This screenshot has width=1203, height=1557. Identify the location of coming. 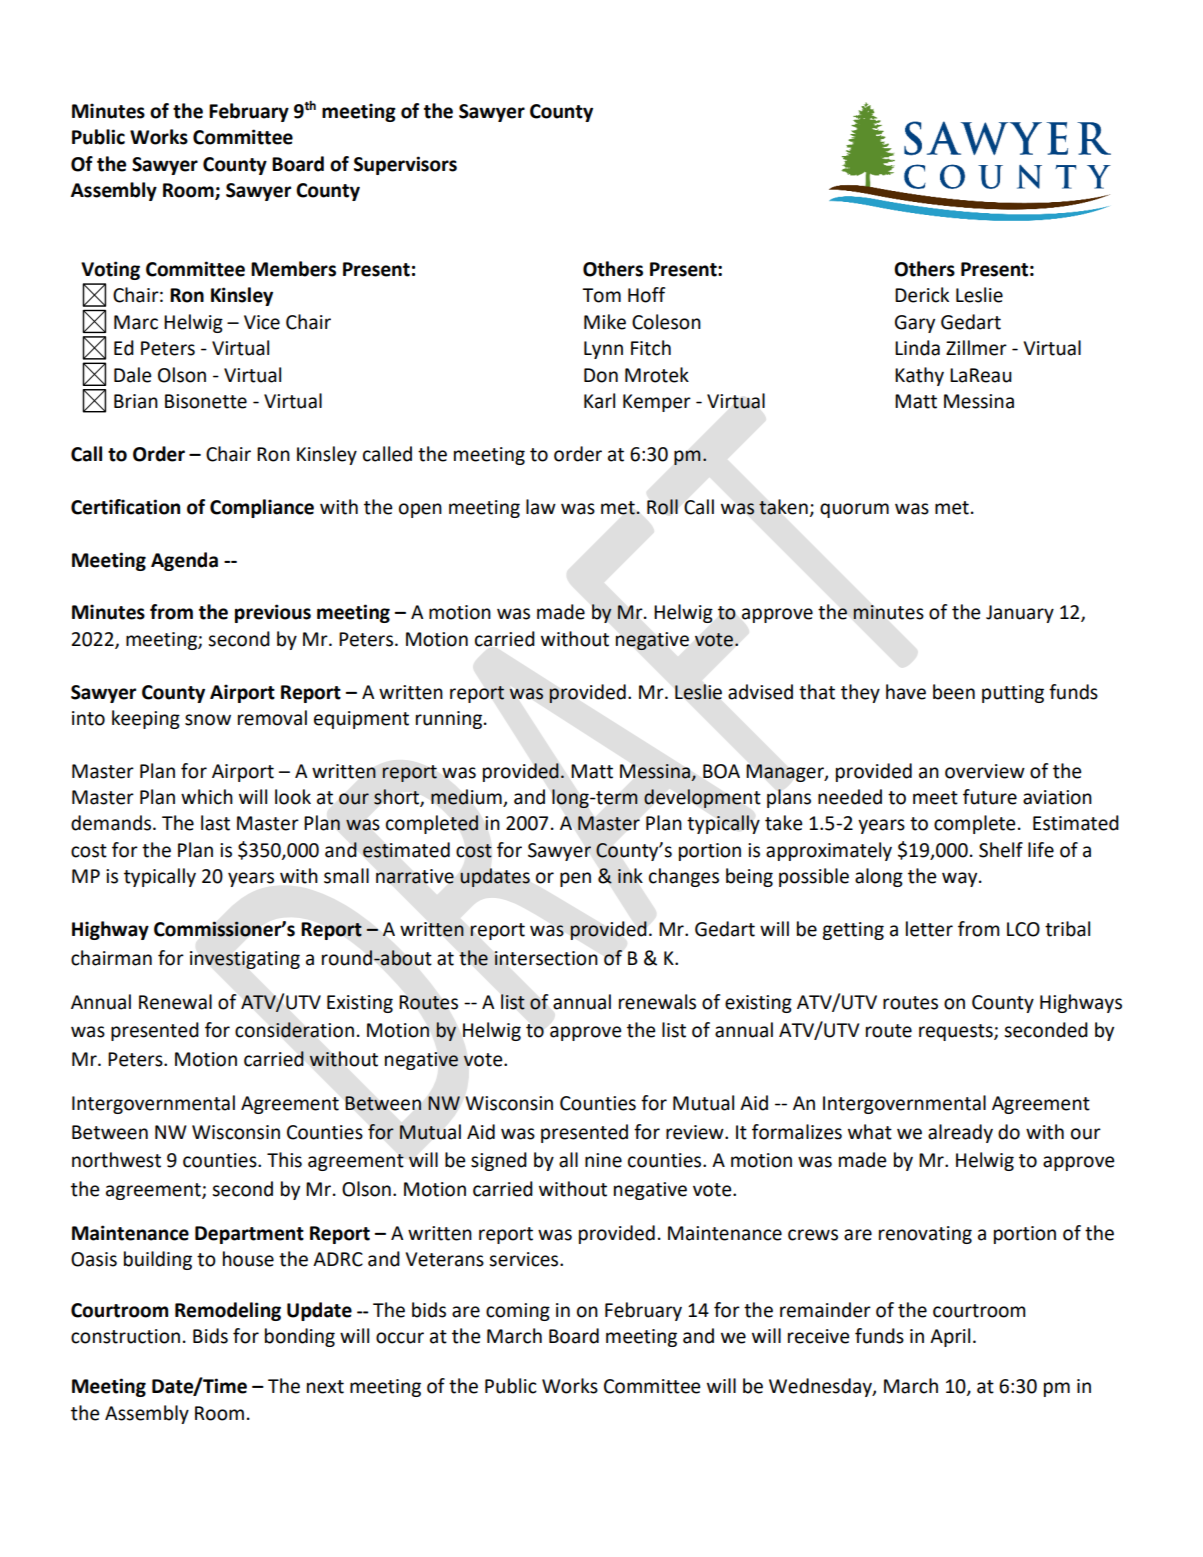
(518, 1312).
